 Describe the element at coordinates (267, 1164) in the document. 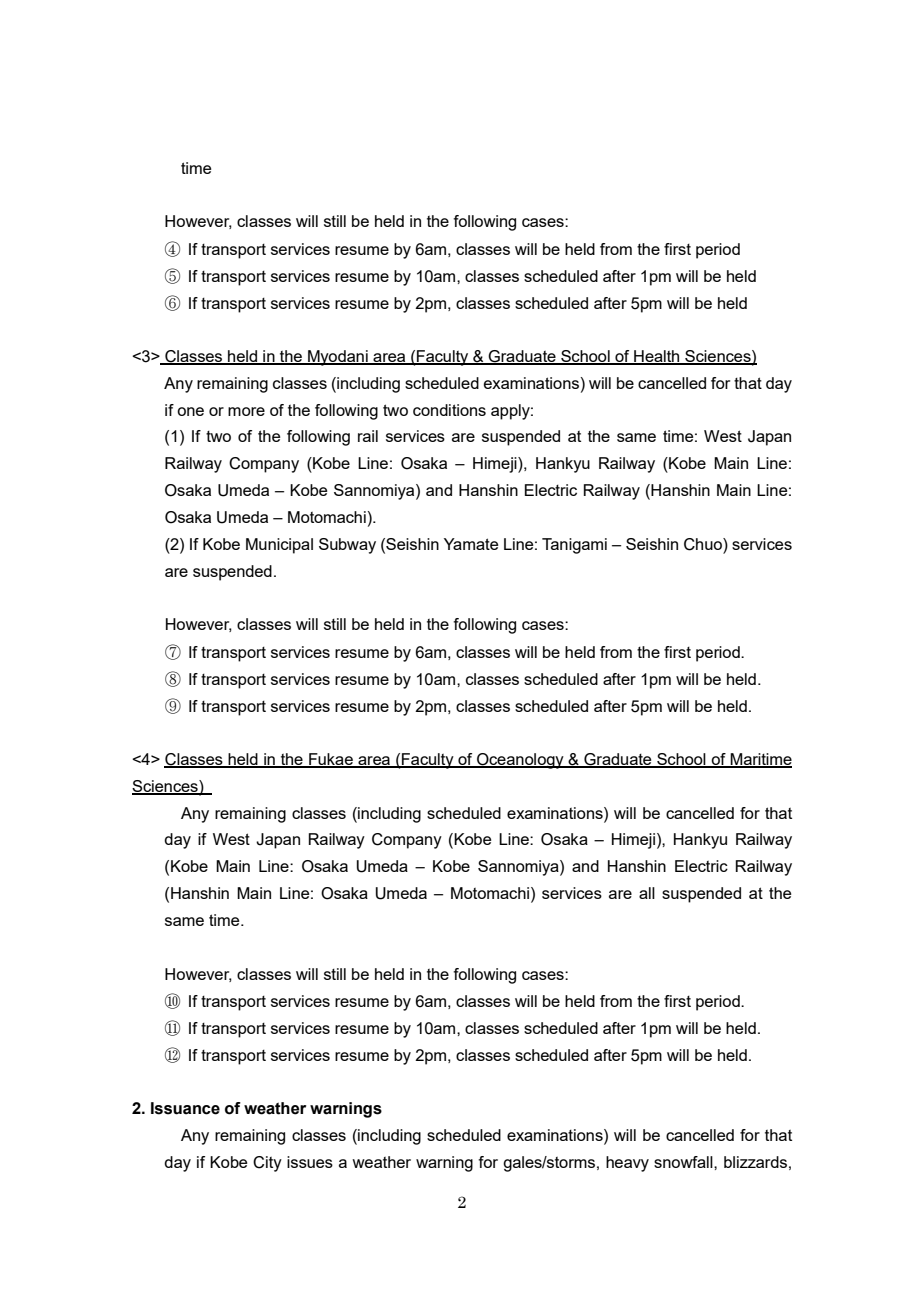

I see `City` at that location.
